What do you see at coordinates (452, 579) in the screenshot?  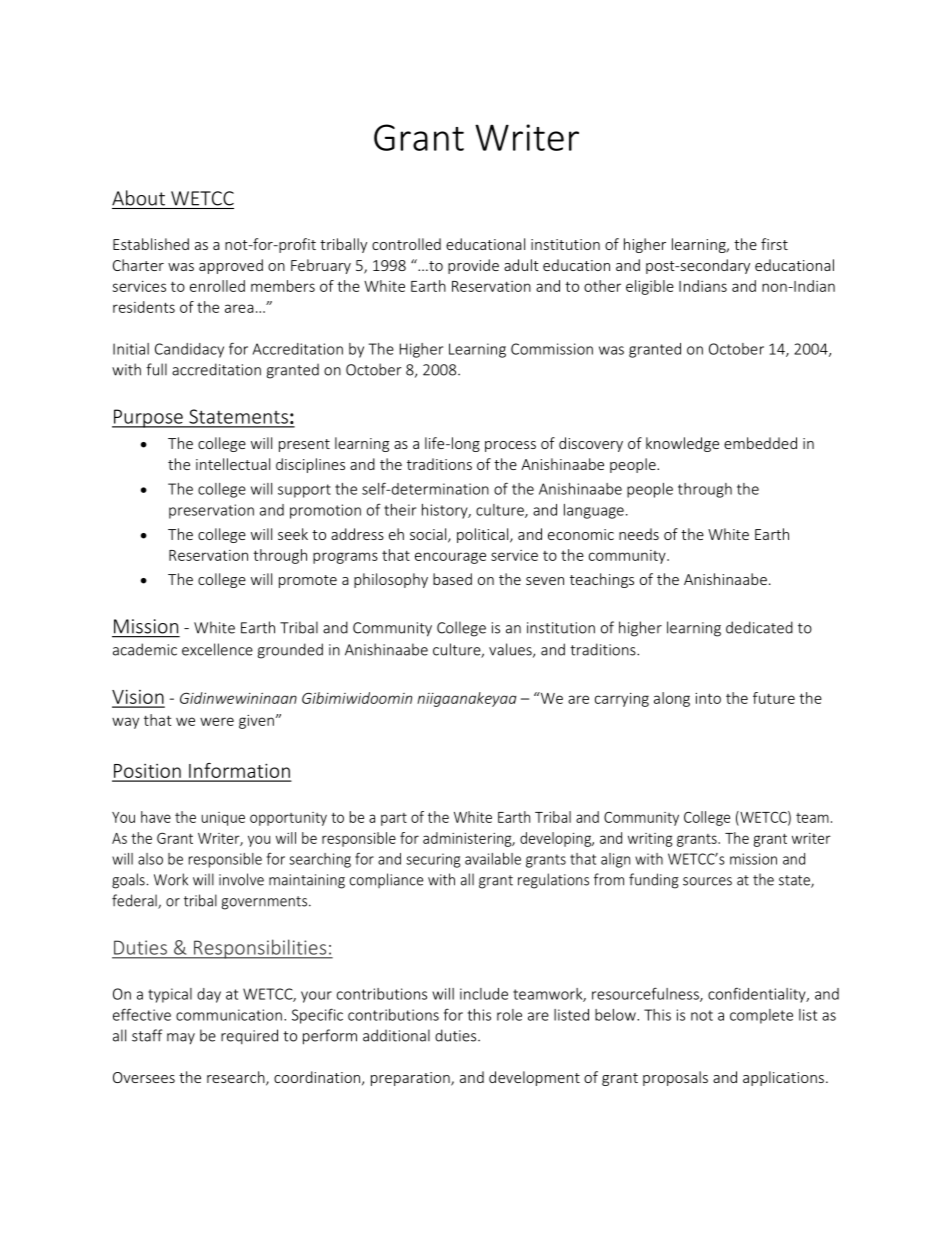 I see `based` at bounding box center [452, 579].
